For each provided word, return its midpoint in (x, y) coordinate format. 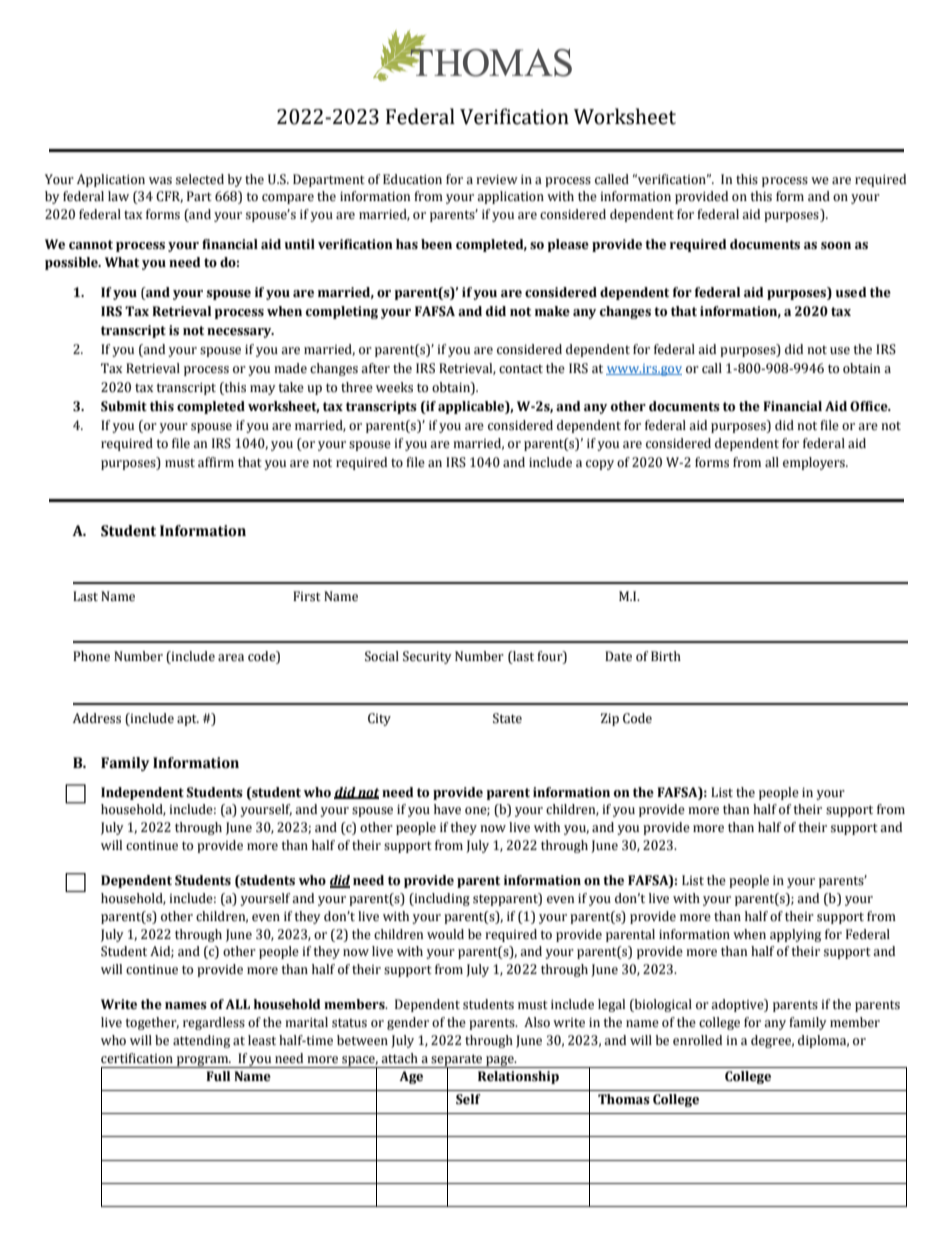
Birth (666, 656)
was (160, 181)
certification (137, 1058)
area (231, 657)
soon (836, 246)
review (497, 180)
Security (427, 657)
